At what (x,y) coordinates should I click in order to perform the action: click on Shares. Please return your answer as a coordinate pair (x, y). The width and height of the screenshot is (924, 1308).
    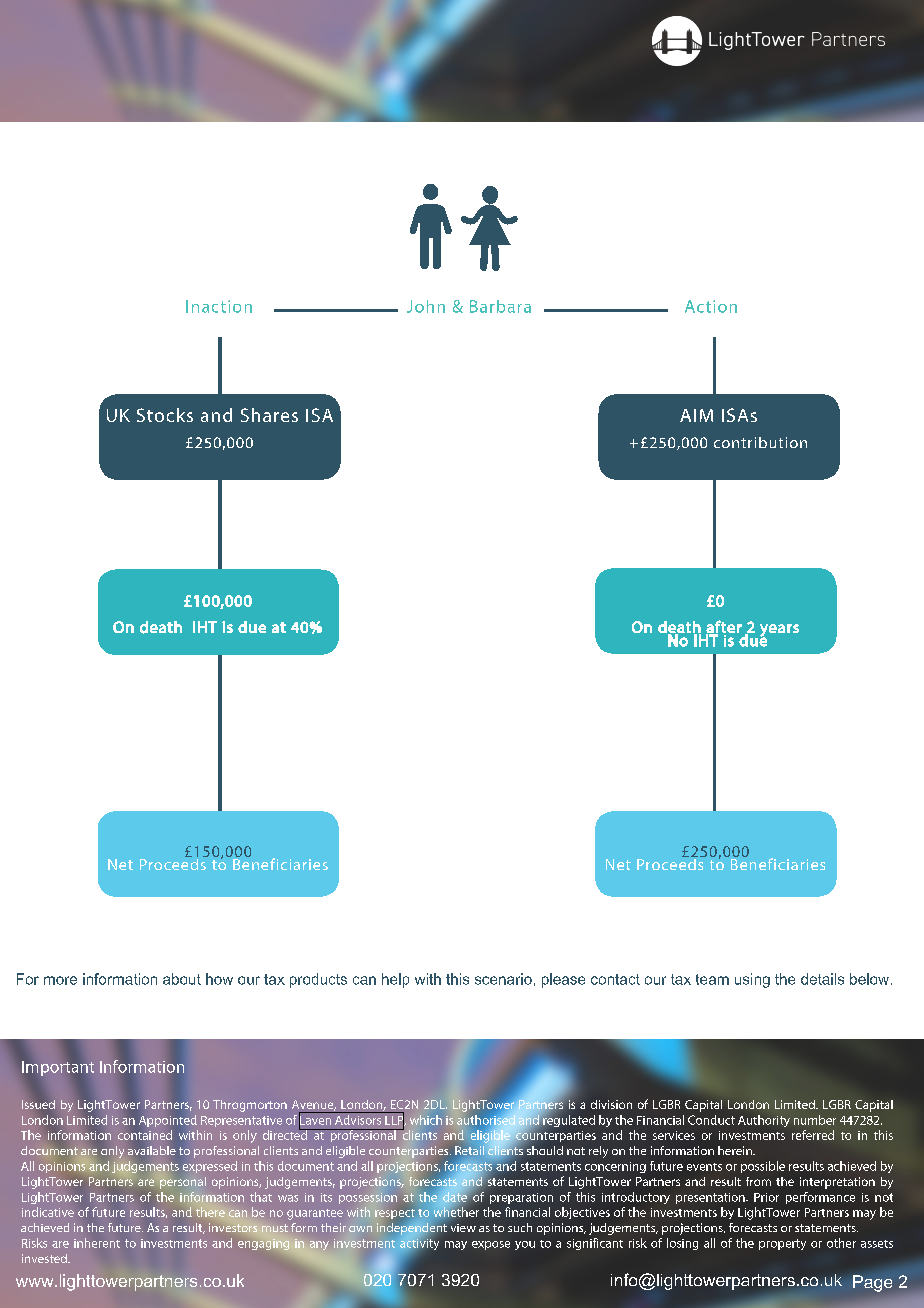
    Looking at the image, I should click on (269, 415).
